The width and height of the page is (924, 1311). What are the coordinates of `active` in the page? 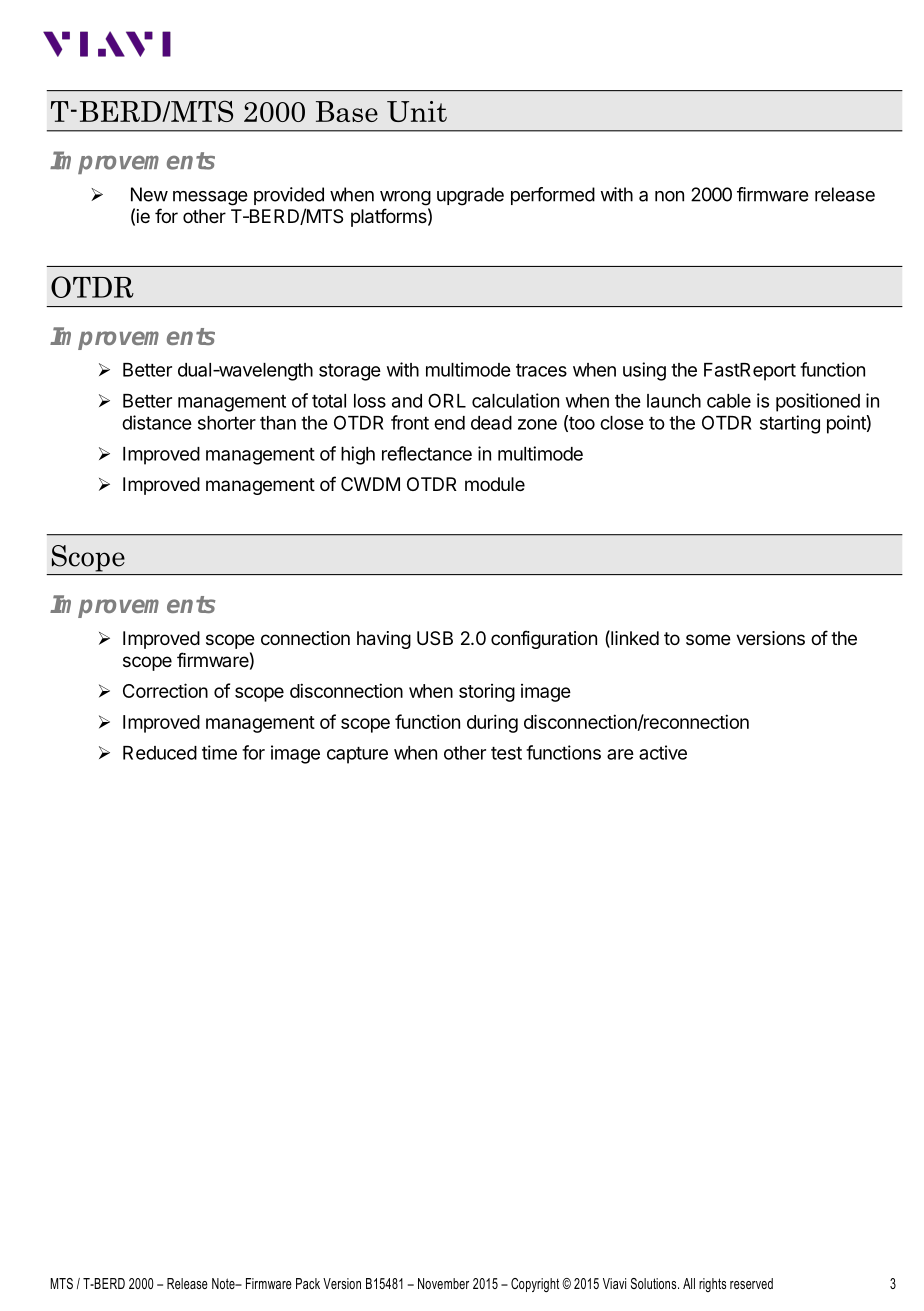 It's located at (663, 752).
